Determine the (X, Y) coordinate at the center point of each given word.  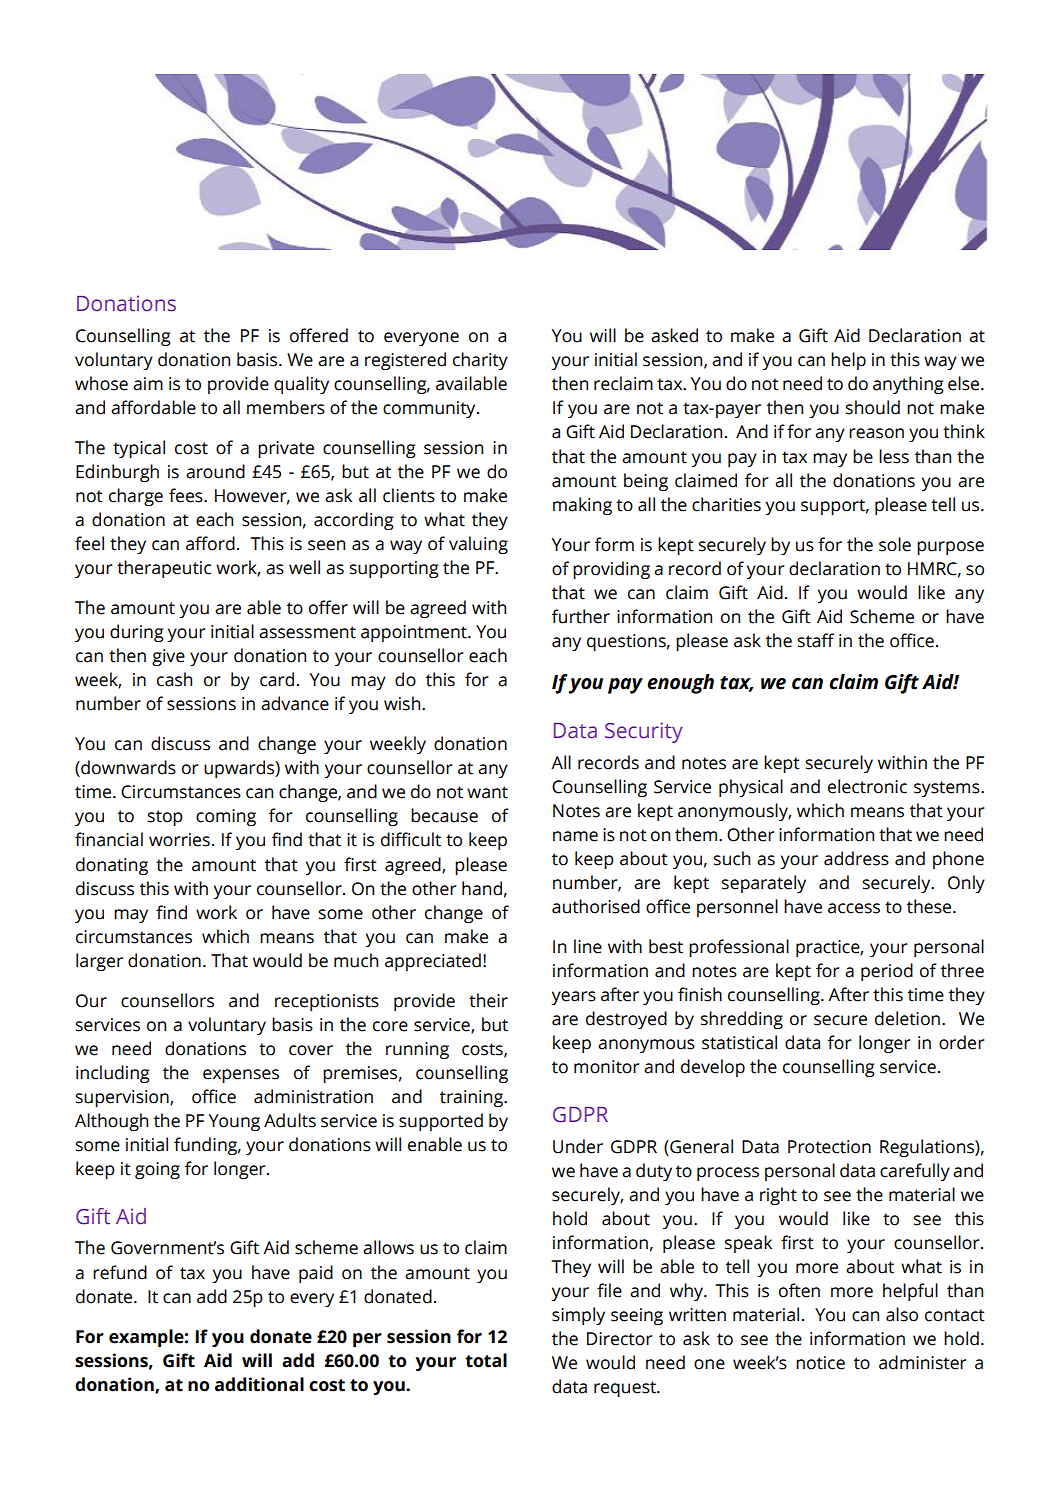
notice (820, 1363)
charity (480, 361)
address (856, 858)
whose (101, 383)
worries (179, 840)
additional (259, 1384)
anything (908, 385)
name (575, 836)
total (486, 1360)
